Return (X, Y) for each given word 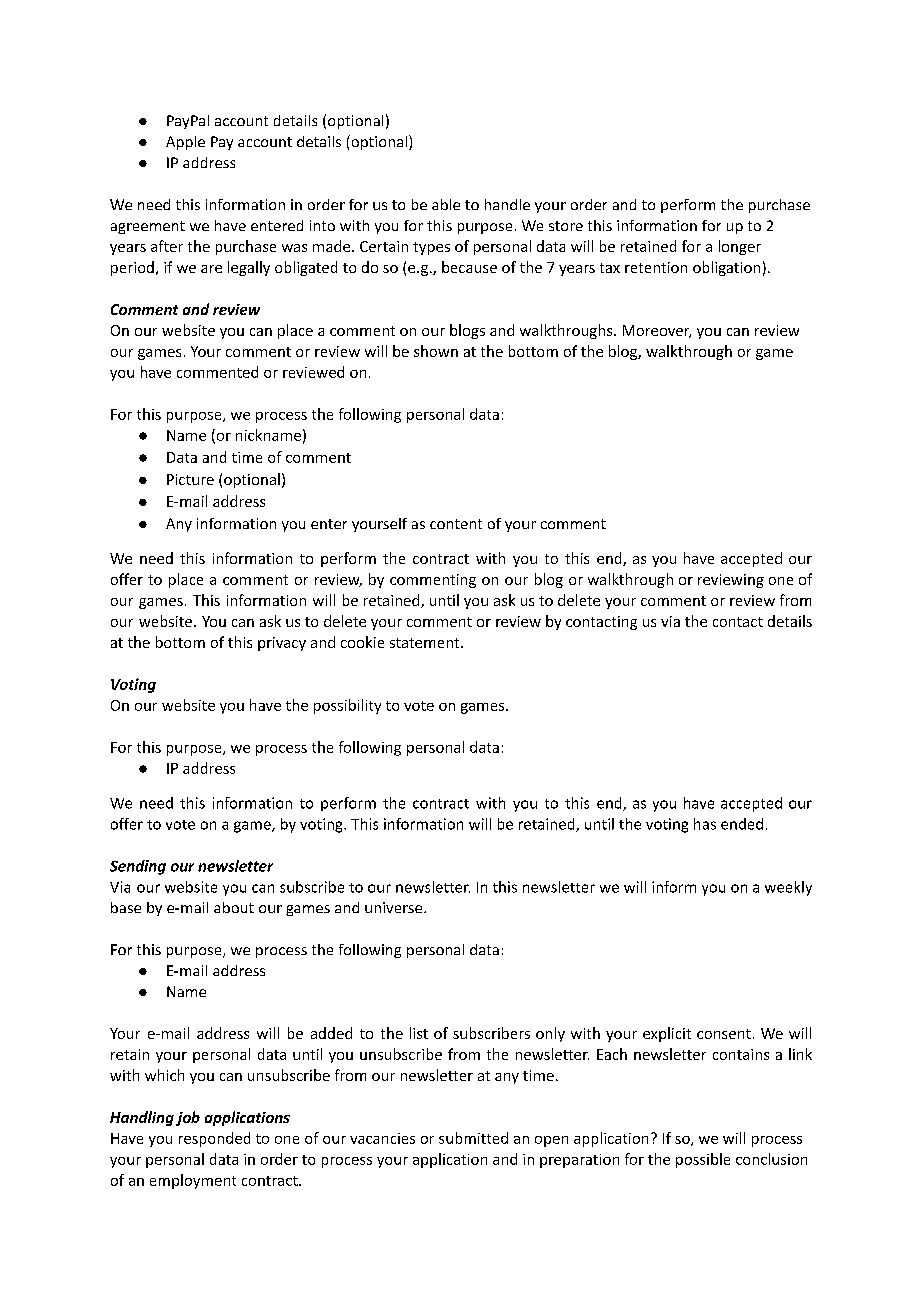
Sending (138, 867)
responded (214, 1139)
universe (395, 907)
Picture (190, 479)
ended (742, 824)
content (456, 524)
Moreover (657, 331)
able (446, 204)
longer (740, 247)
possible (703, 1160)
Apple (185, 143)
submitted (473, 1138)
